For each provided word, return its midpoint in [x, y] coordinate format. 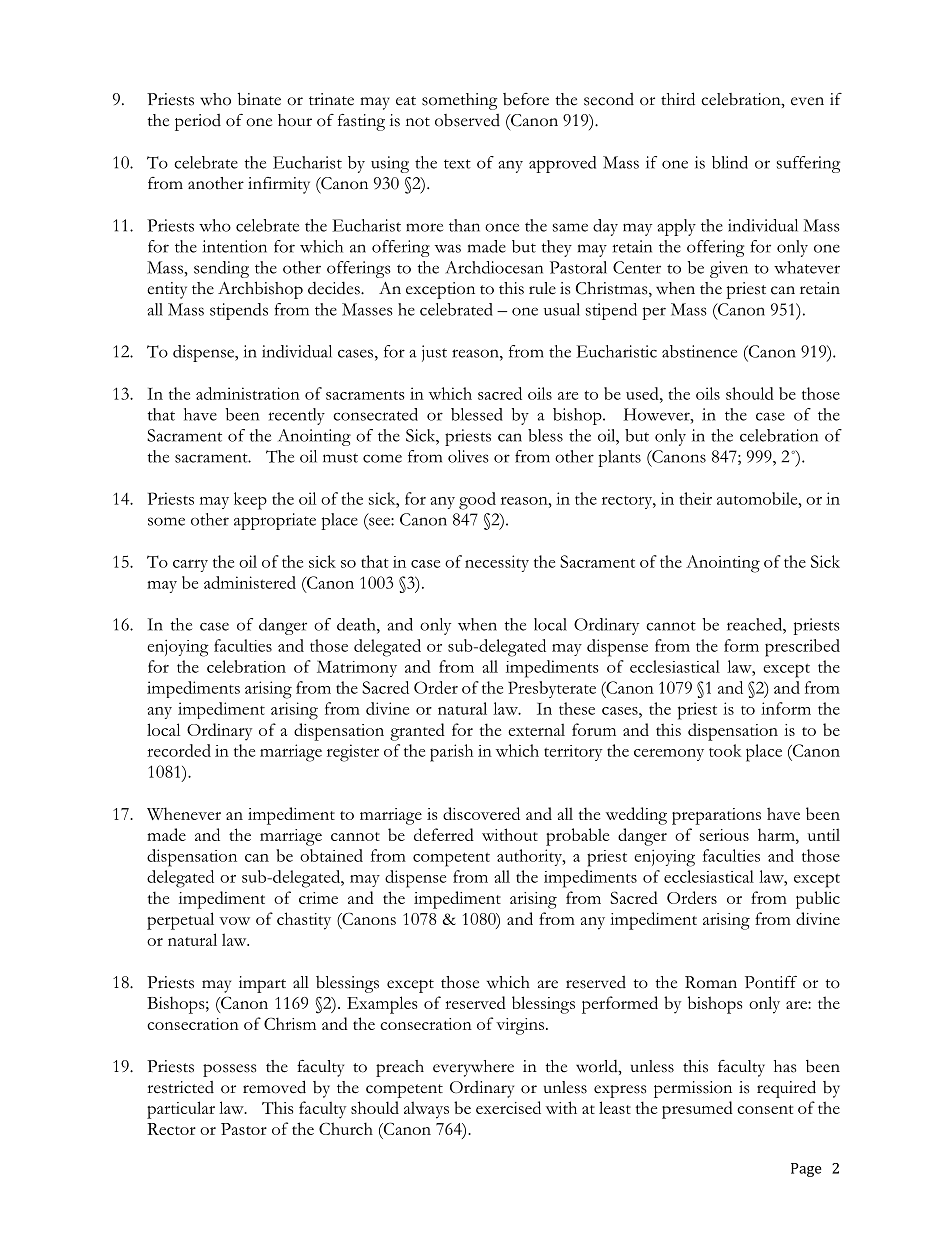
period [198, 122]
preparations [716, 816]
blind [730, 162]
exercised [508, 1107]
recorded [179, 750]
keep [250, 501]
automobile [758, 498]
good [477, 501]
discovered [481, 813]
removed [274, 1087]
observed [467, 120]
